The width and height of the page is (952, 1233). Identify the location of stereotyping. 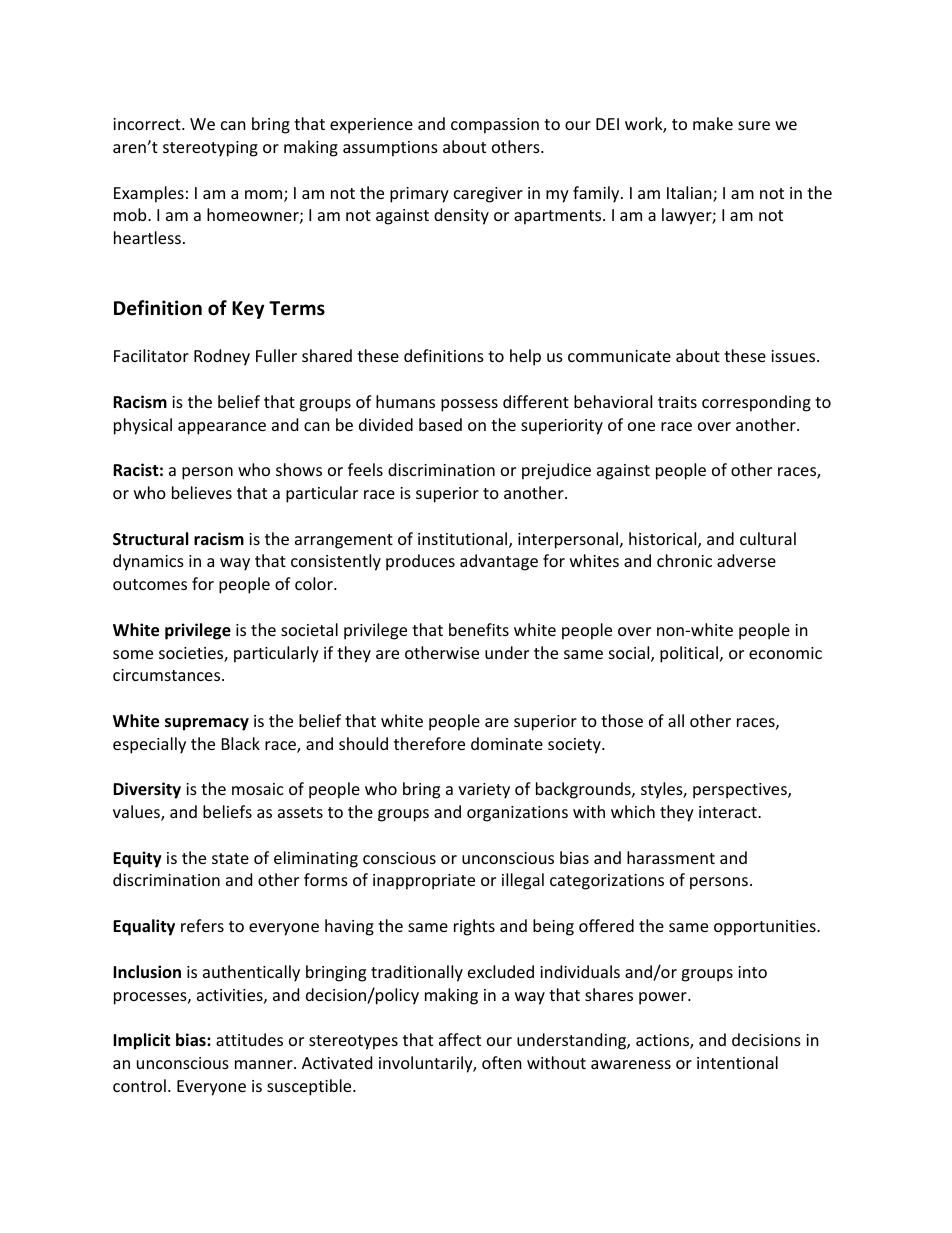
(210, 149).
